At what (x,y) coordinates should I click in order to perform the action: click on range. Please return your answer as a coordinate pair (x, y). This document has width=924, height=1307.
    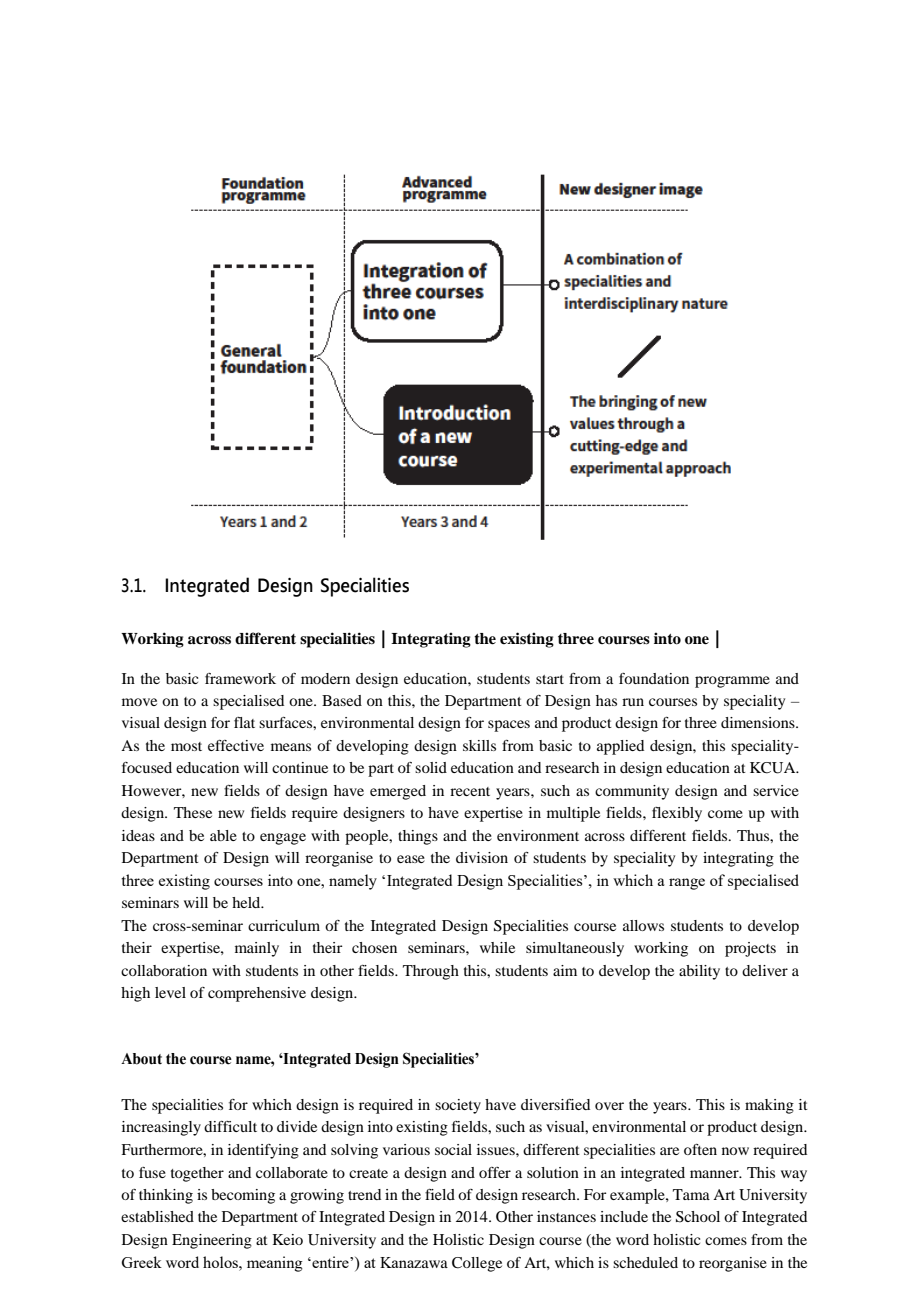
    Looking at the image, I should click on (687, 884).
